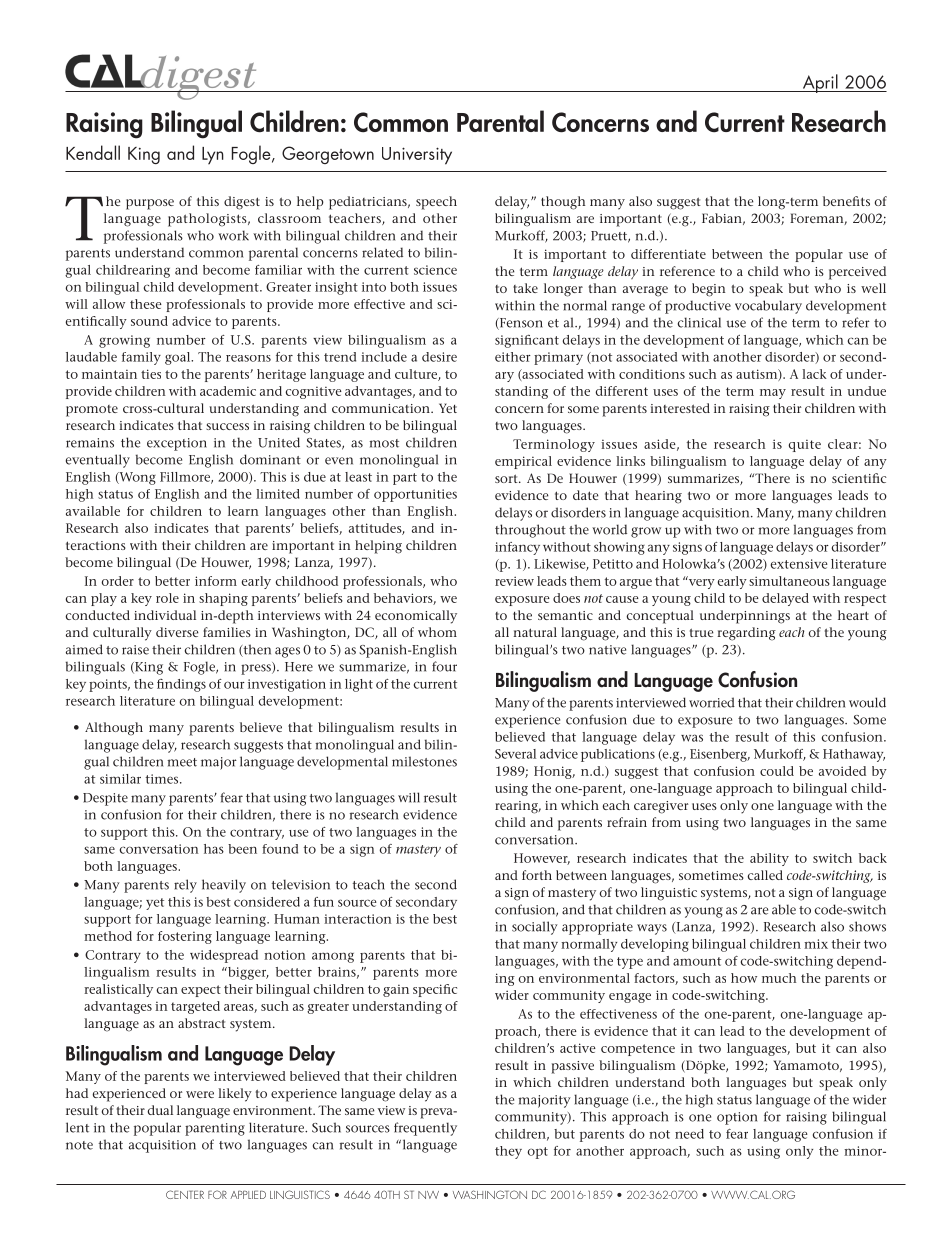 The height and width of the screenshot is (1233, 952). Describe the element at coordinates (508, 1152) in the screenshot. I see `they` at that location.
